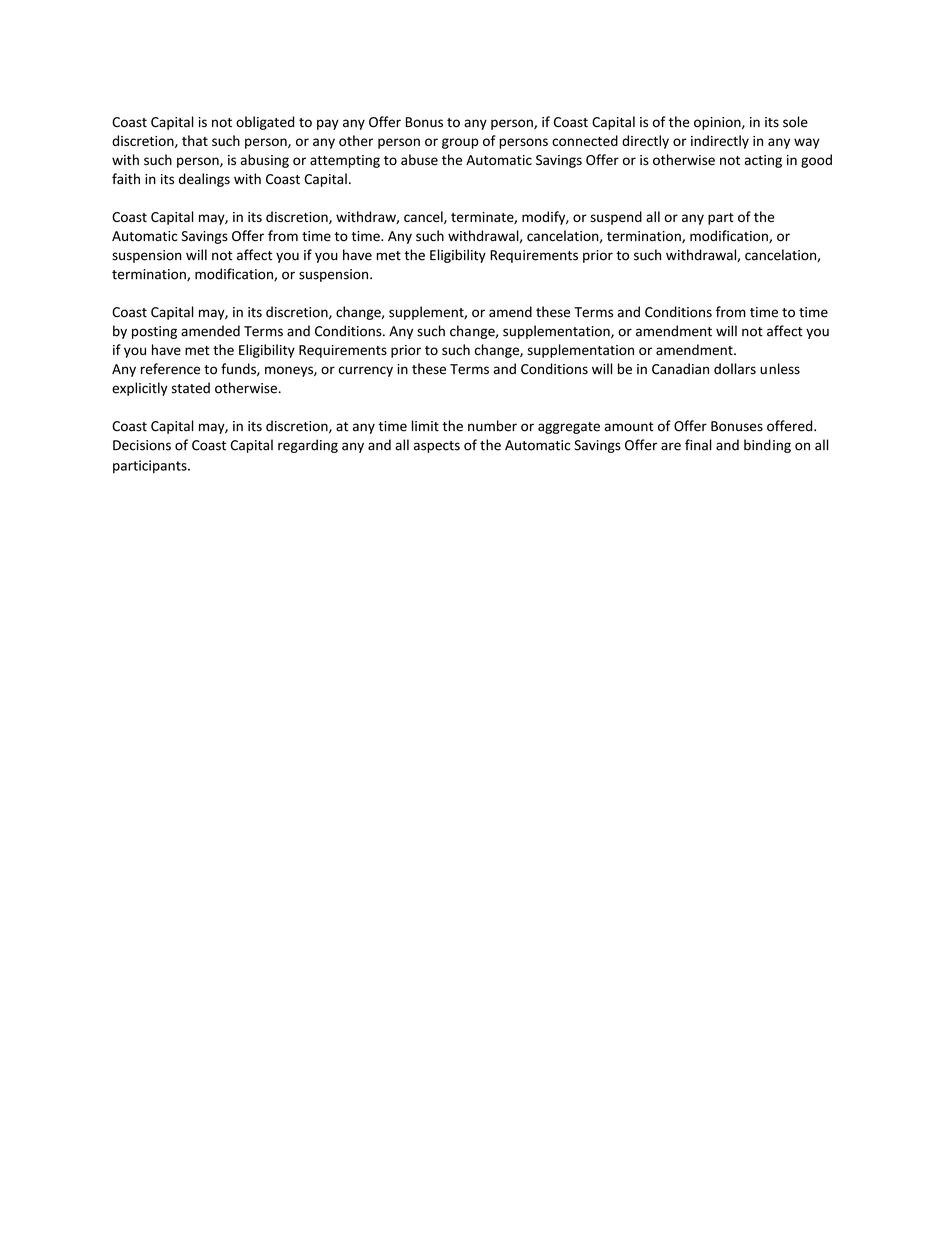 This document has width=952, height=1233. Describe the element at coordinates (154, 332) in the document. I see `posting` at that location.
